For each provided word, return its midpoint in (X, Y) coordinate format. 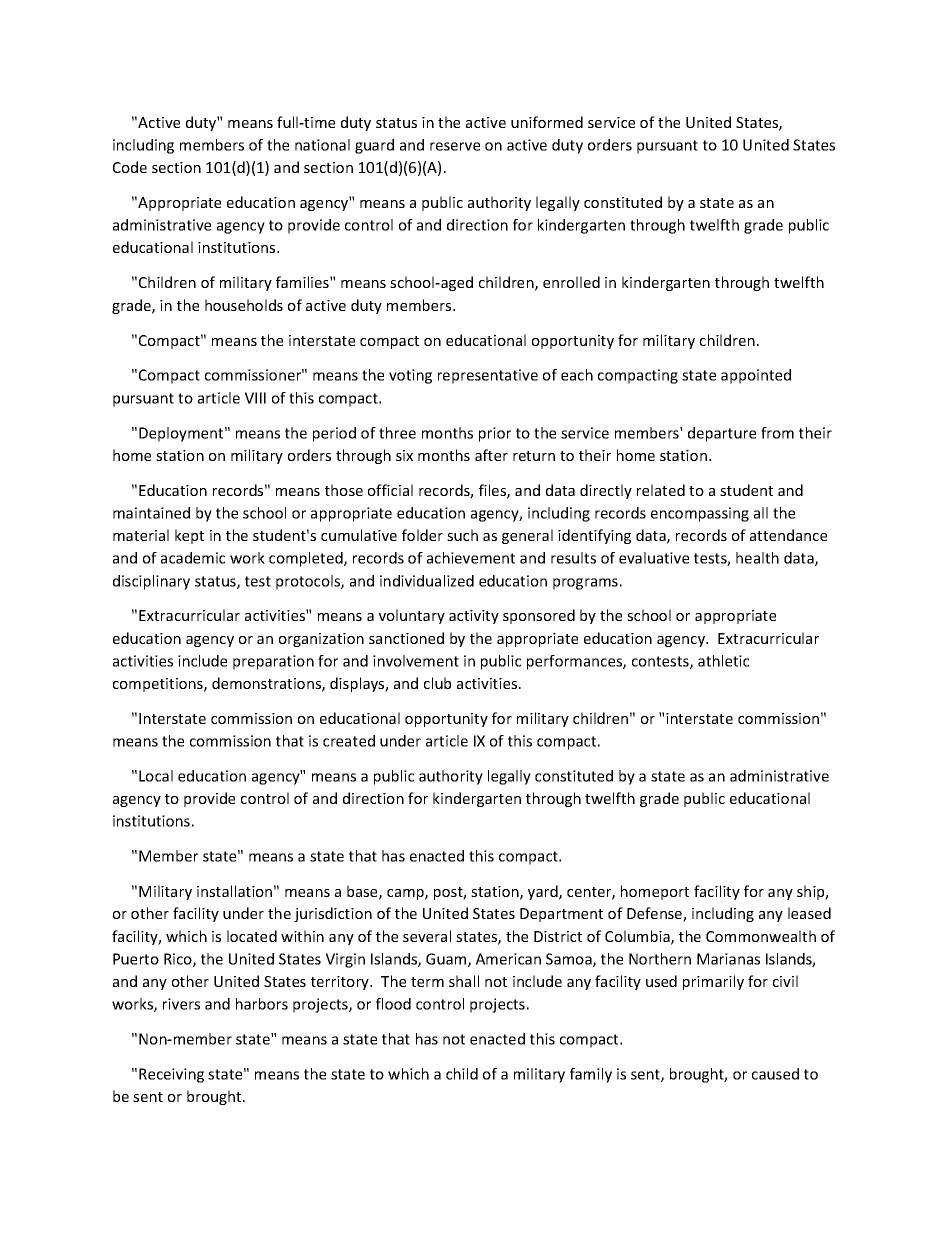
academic (193, 558)
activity (474, 617)
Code (130, 167)
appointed (756, 376)
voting (410, 376)
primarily (713, 982)
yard (544, 892)
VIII (255, 398)
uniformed (547, 122)
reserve (455, 146)
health (757, 558)
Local (156, 776)
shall (464, 981)
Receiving (171, 1075)
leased (809, 913)
